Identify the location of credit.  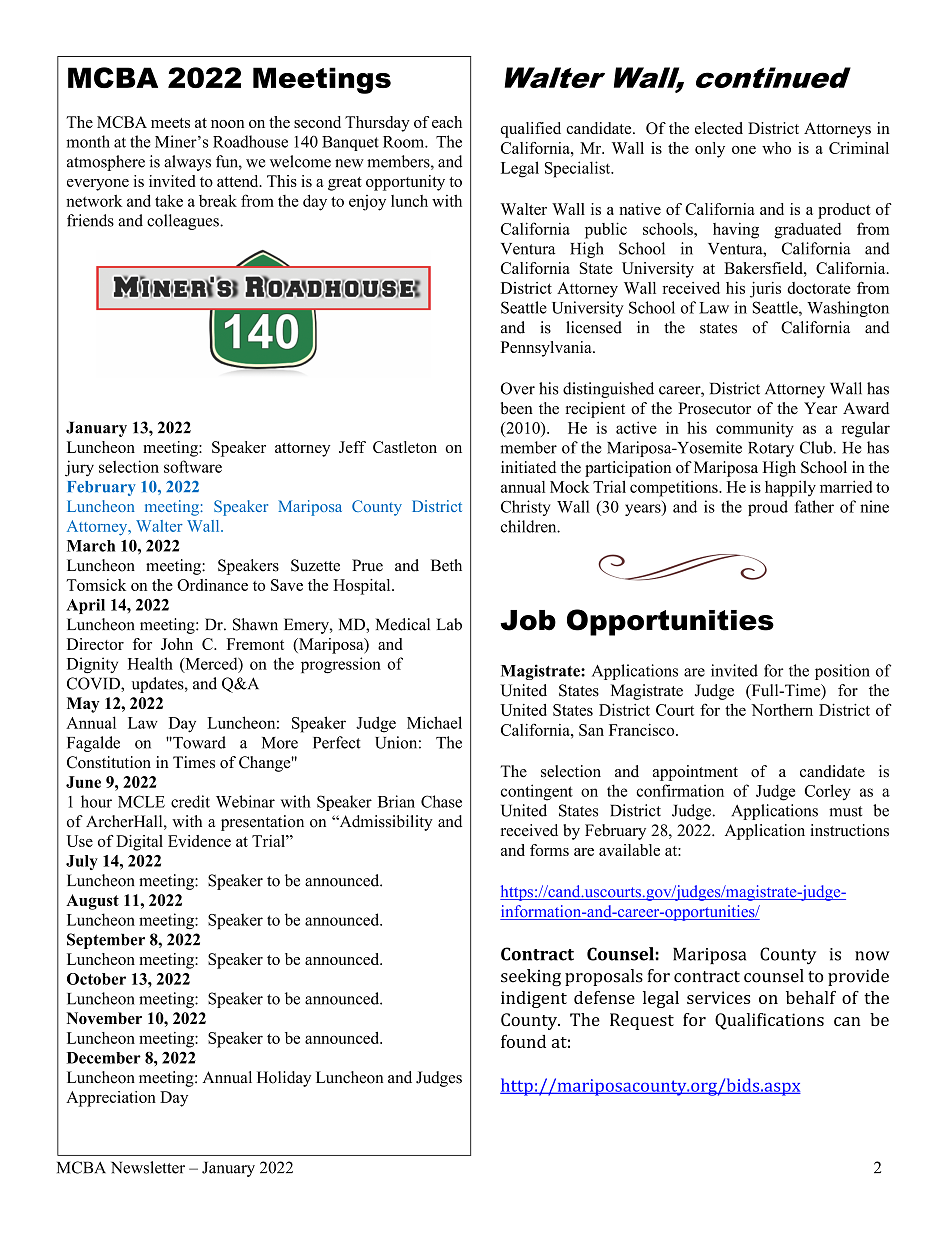
(190, 801).
